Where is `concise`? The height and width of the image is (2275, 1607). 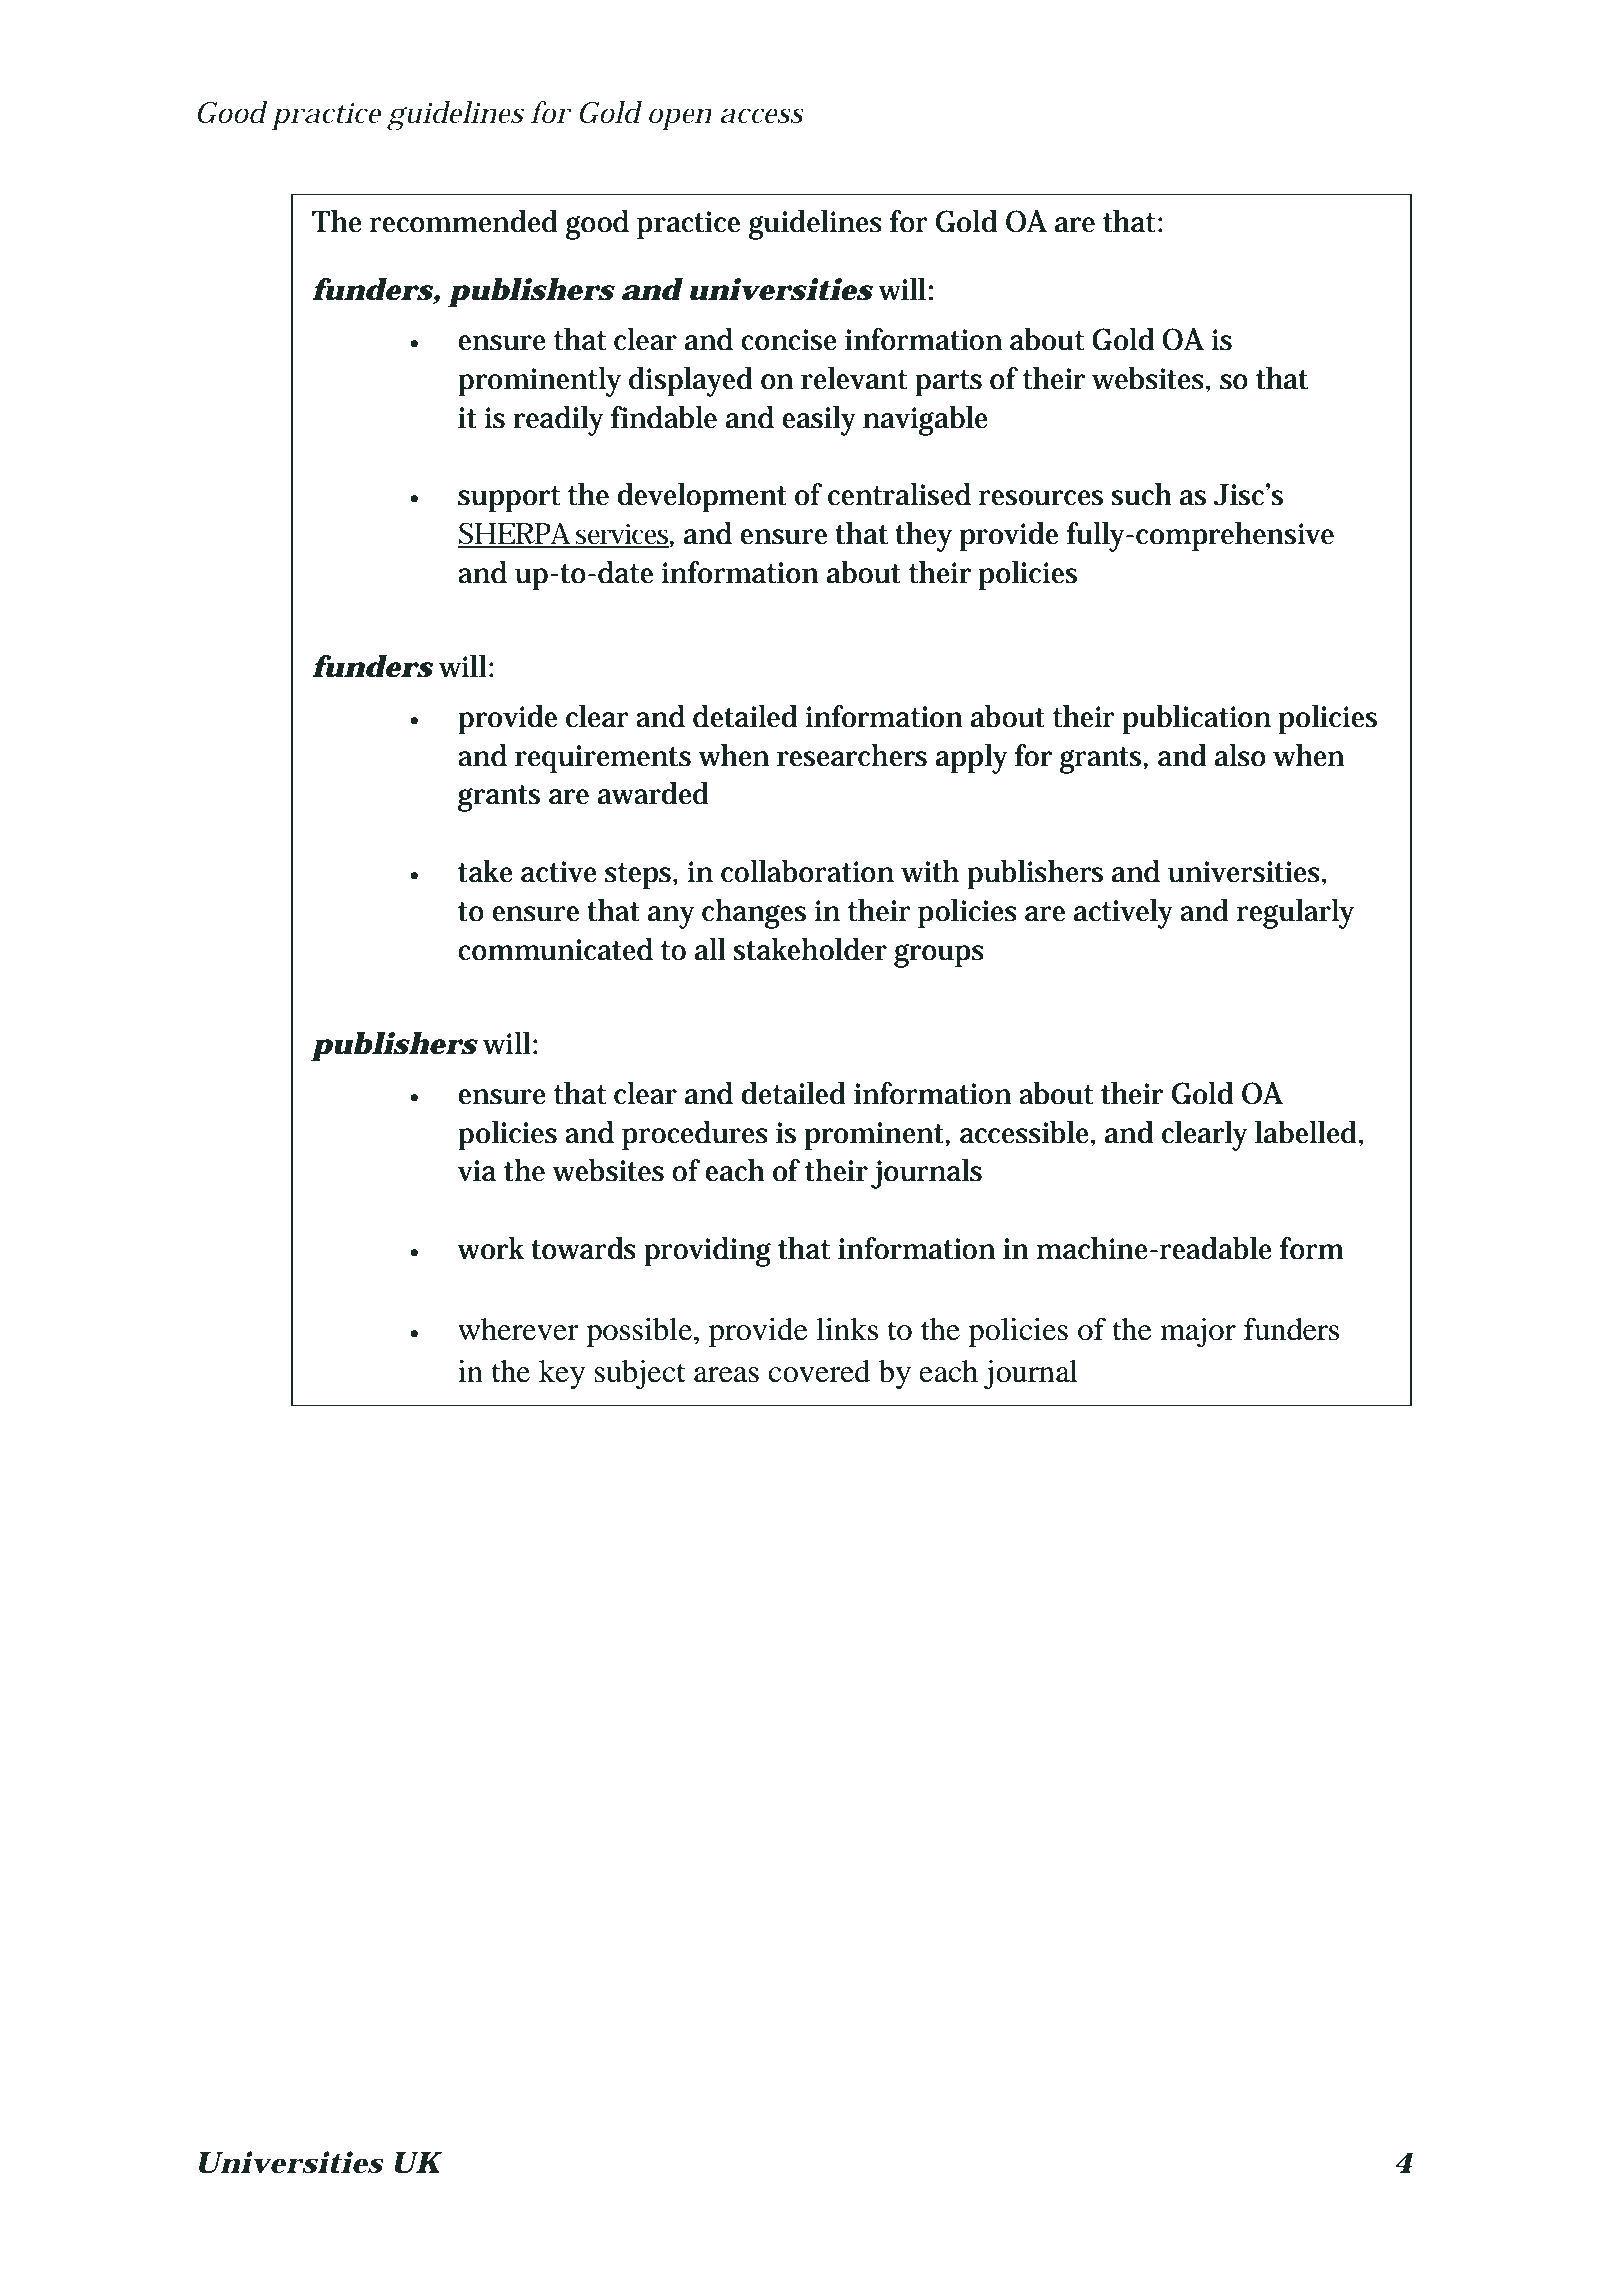 concise is located at coordinates (789, 340).
